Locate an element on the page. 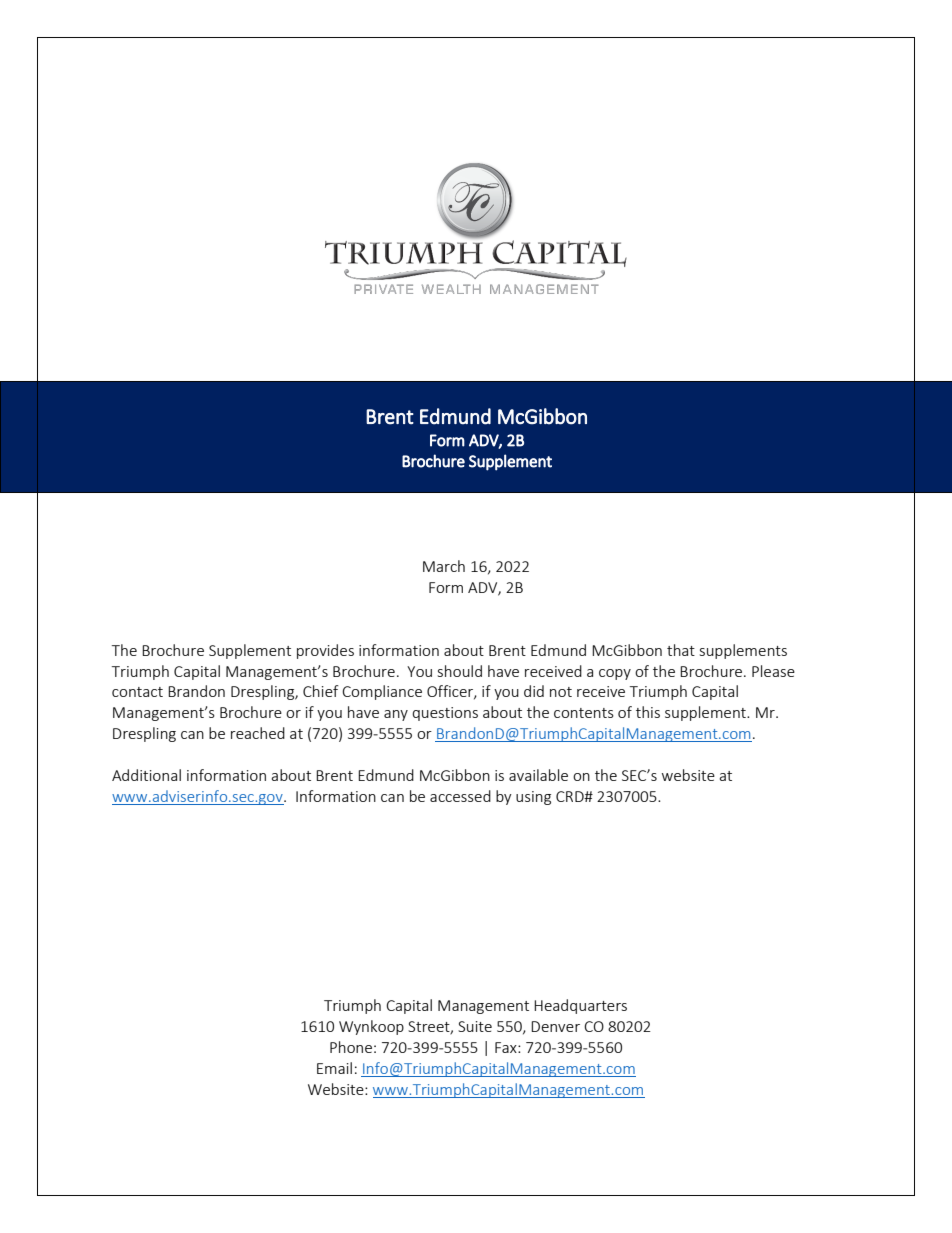  this is located at coordinates (648, 712).
